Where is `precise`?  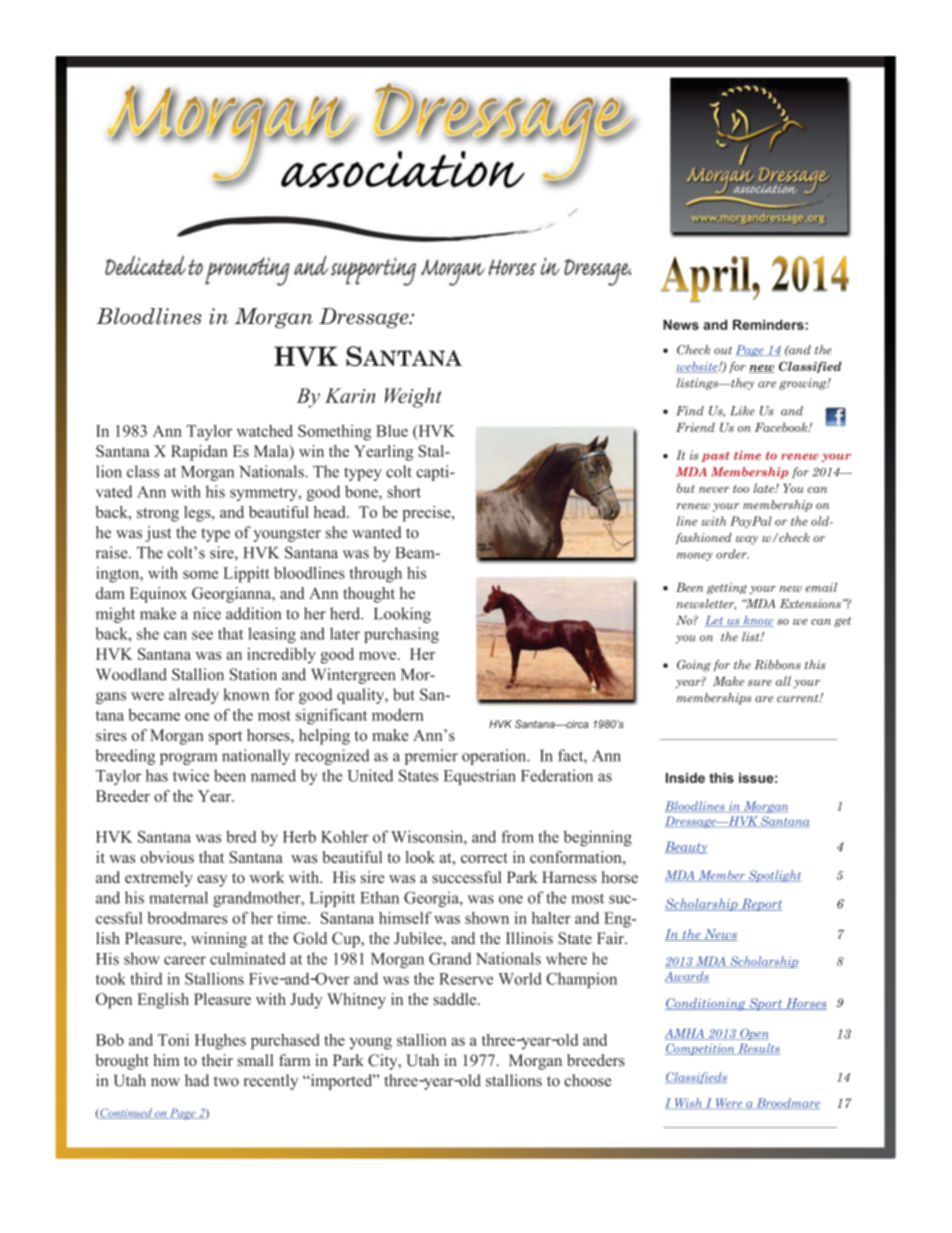 precise is located at coordinates (427, 514).
